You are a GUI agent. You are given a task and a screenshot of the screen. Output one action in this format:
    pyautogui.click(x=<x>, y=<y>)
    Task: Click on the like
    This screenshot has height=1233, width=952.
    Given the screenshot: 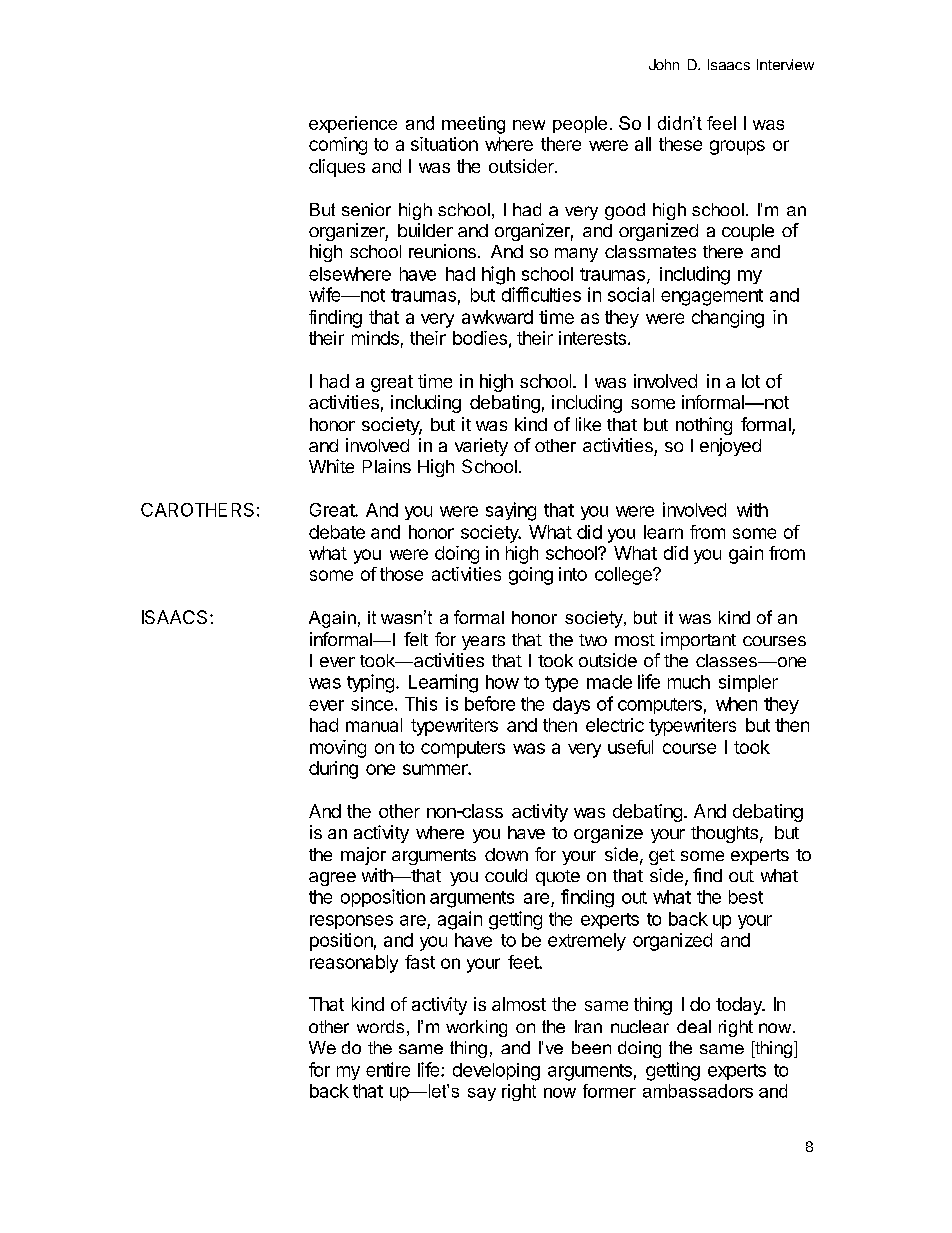 What is the action you would take?
    pyautogui.click(x=588, y=424)
